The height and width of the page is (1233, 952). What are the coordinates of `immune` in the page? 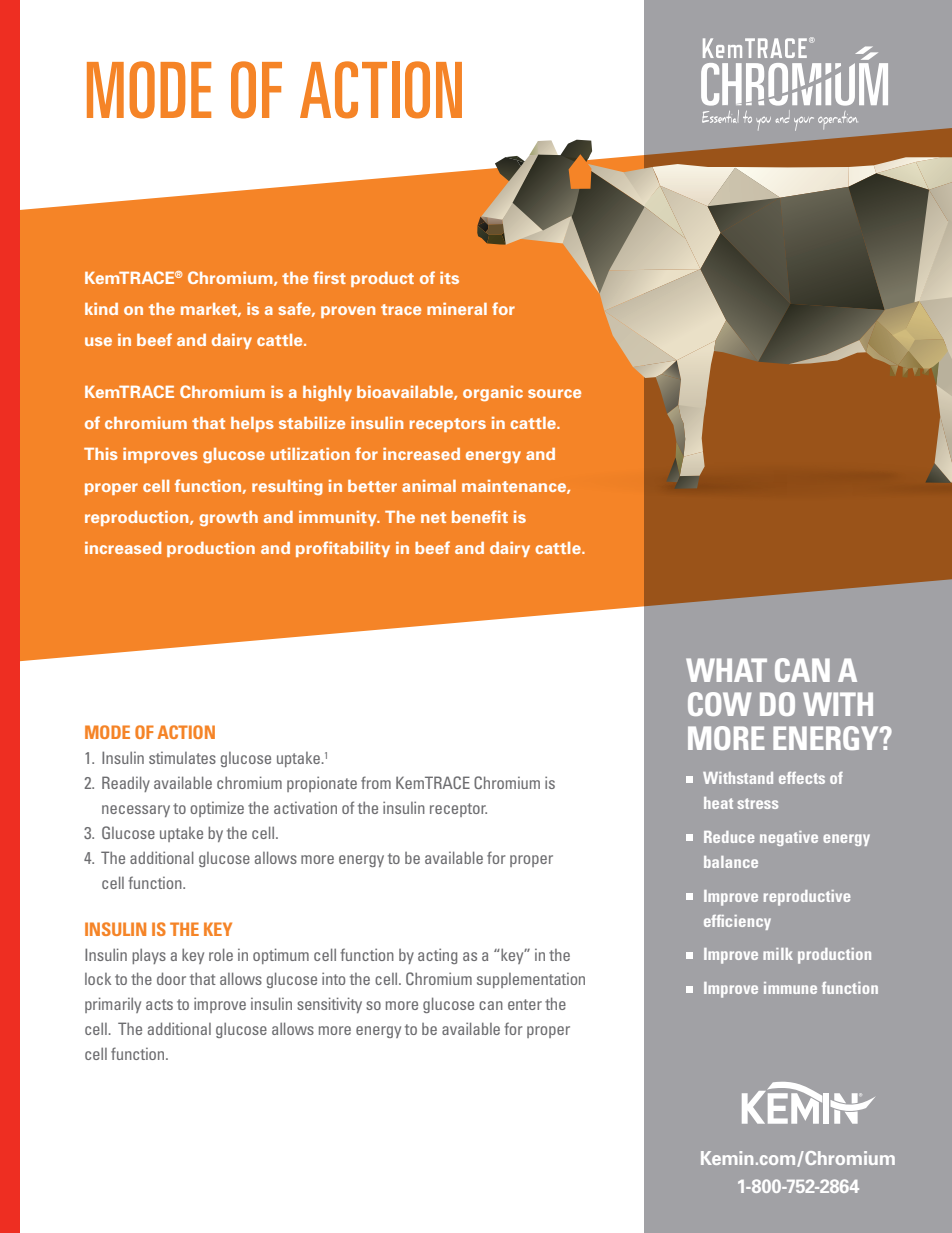 It's located at (790, 988).
